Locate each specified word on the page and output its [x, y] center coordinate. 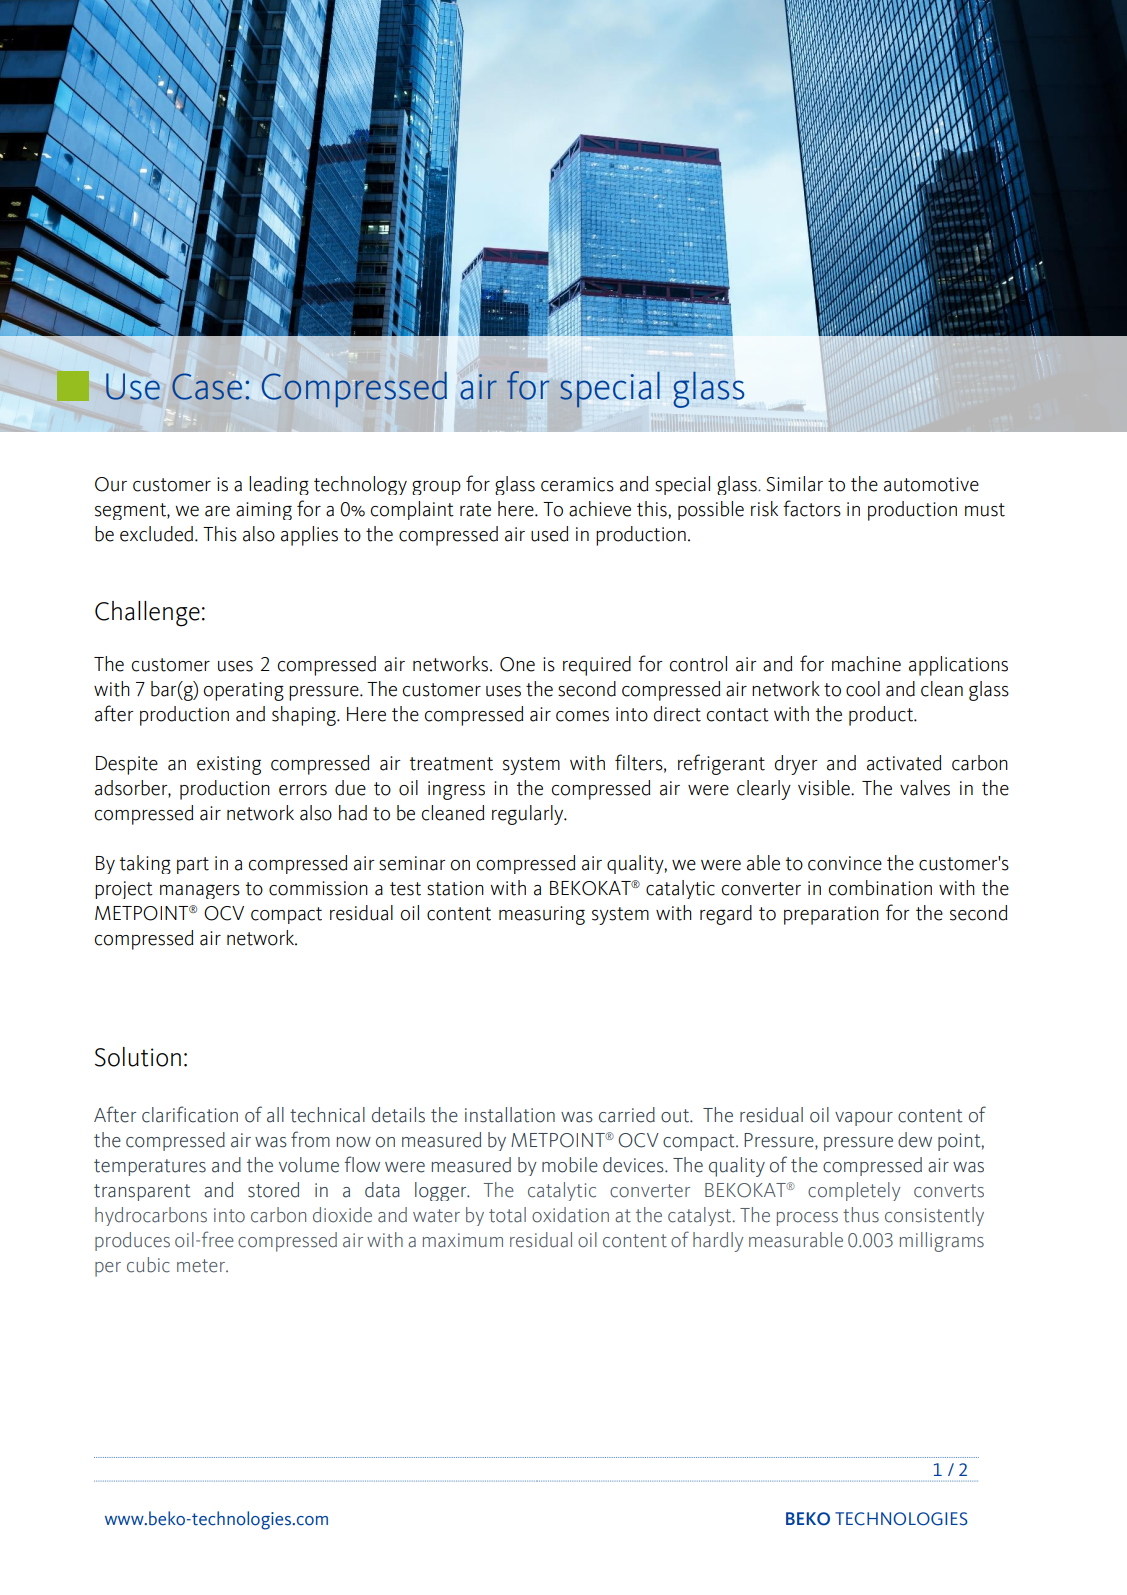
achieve [600, 509]
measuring [542, 915]
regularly [529, 815]
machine [866, 664]
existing [229, 765]
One [517, 664]
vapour [864, 1119]
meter [202, 1266]
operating [243, 691]
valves [925, 788]
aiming [264, 511]
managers [200, 892]
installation [510, 1115]
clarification [190, 1114]
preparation [831, 915]
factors [812, 508]
